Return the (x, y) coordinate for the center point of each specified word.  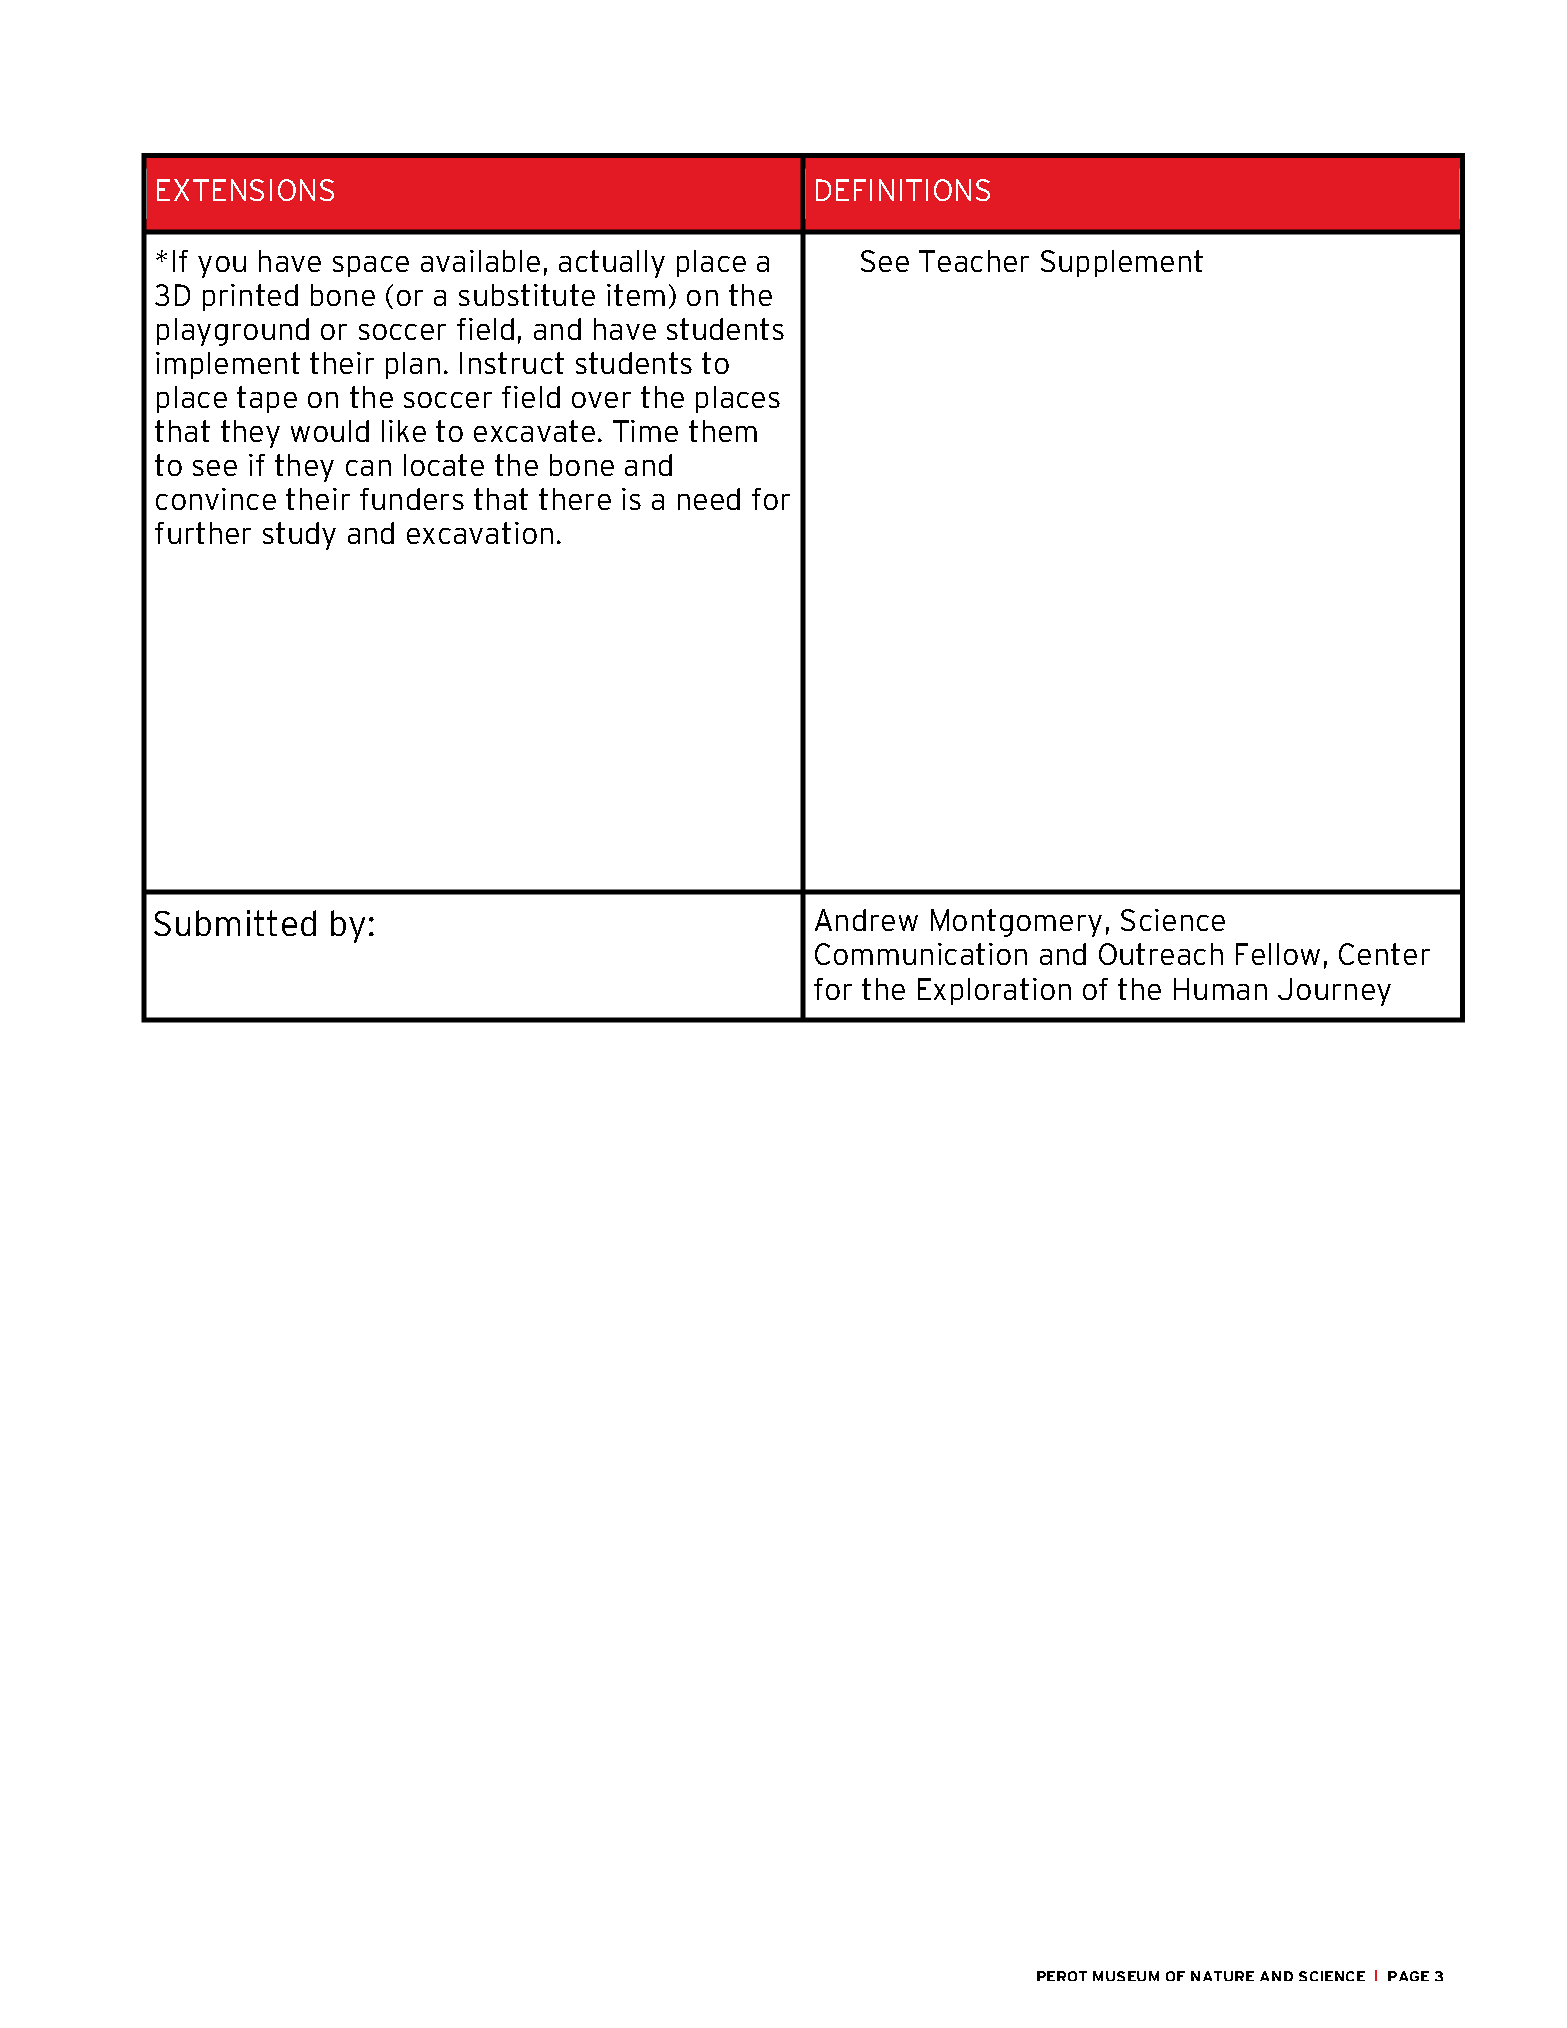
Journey (1334, 992)
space (371, 266)
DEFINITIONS (903, 190)
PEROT (1062, 1976)
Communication (921, 954)
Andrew (866, 920)
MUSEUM (1126, 1976)
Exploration (994, 991)
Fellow (1278, 954)
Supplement (1122, 263)
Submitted (235, 923)
